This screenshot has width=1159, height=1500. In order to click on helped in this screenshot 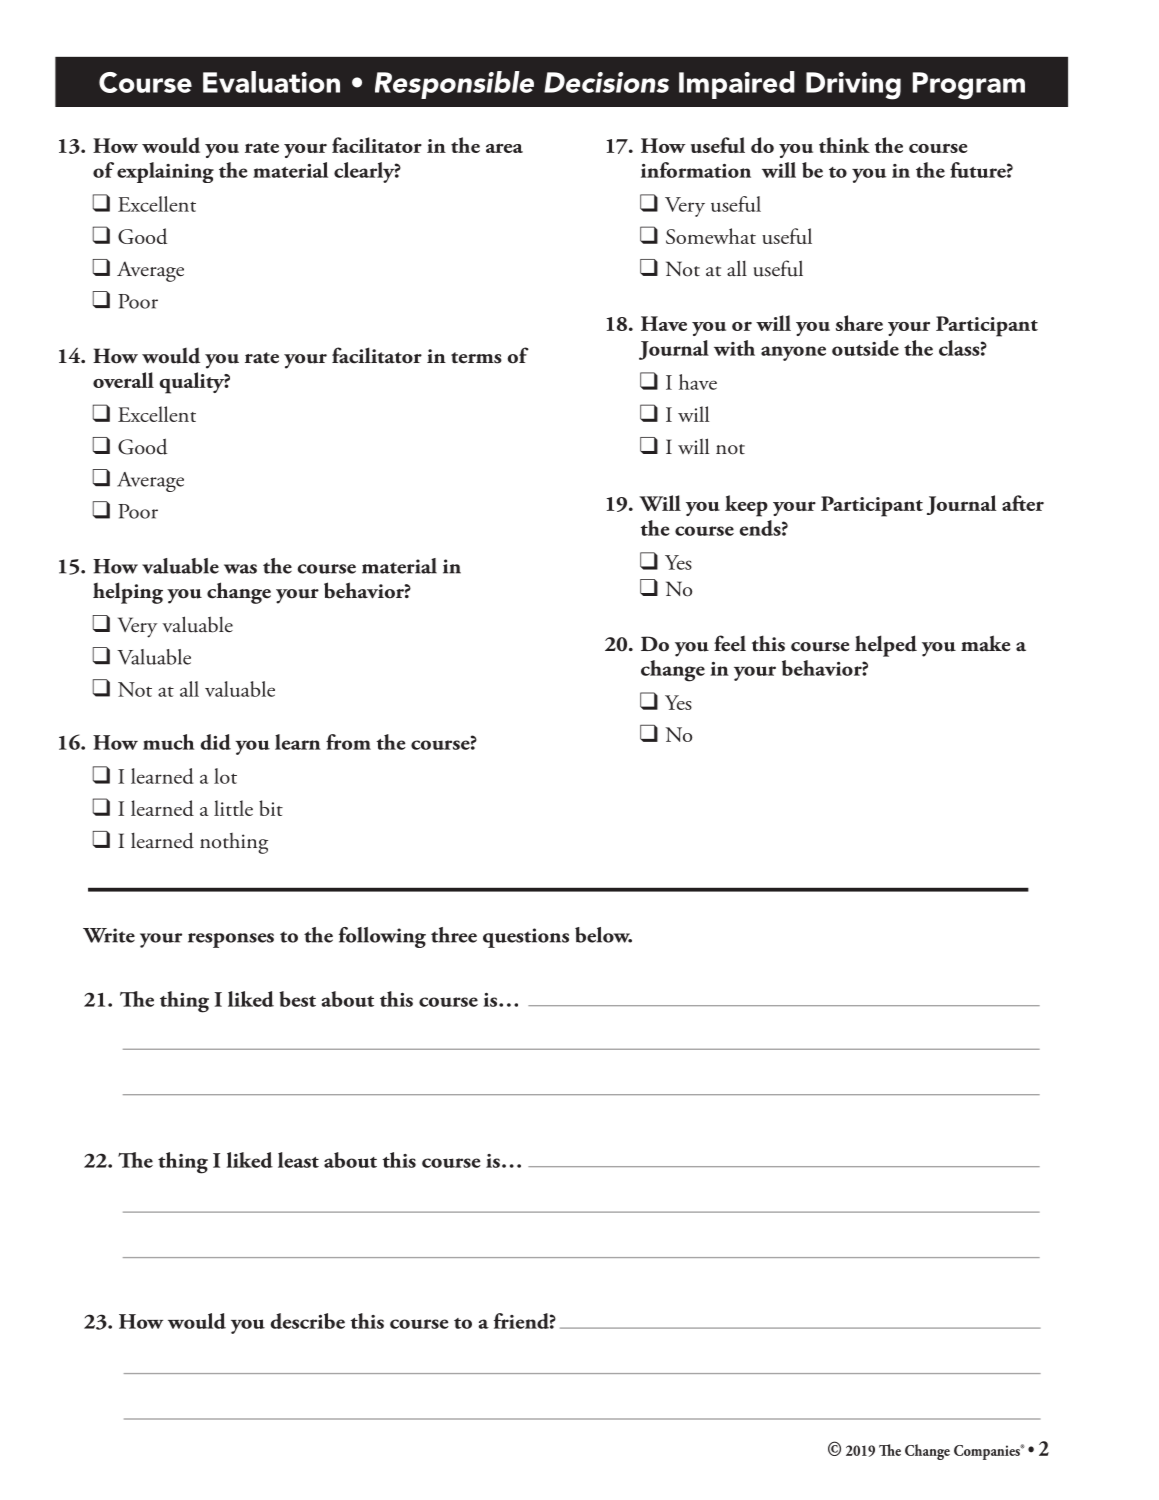, I will do `click(886, 646)`.
